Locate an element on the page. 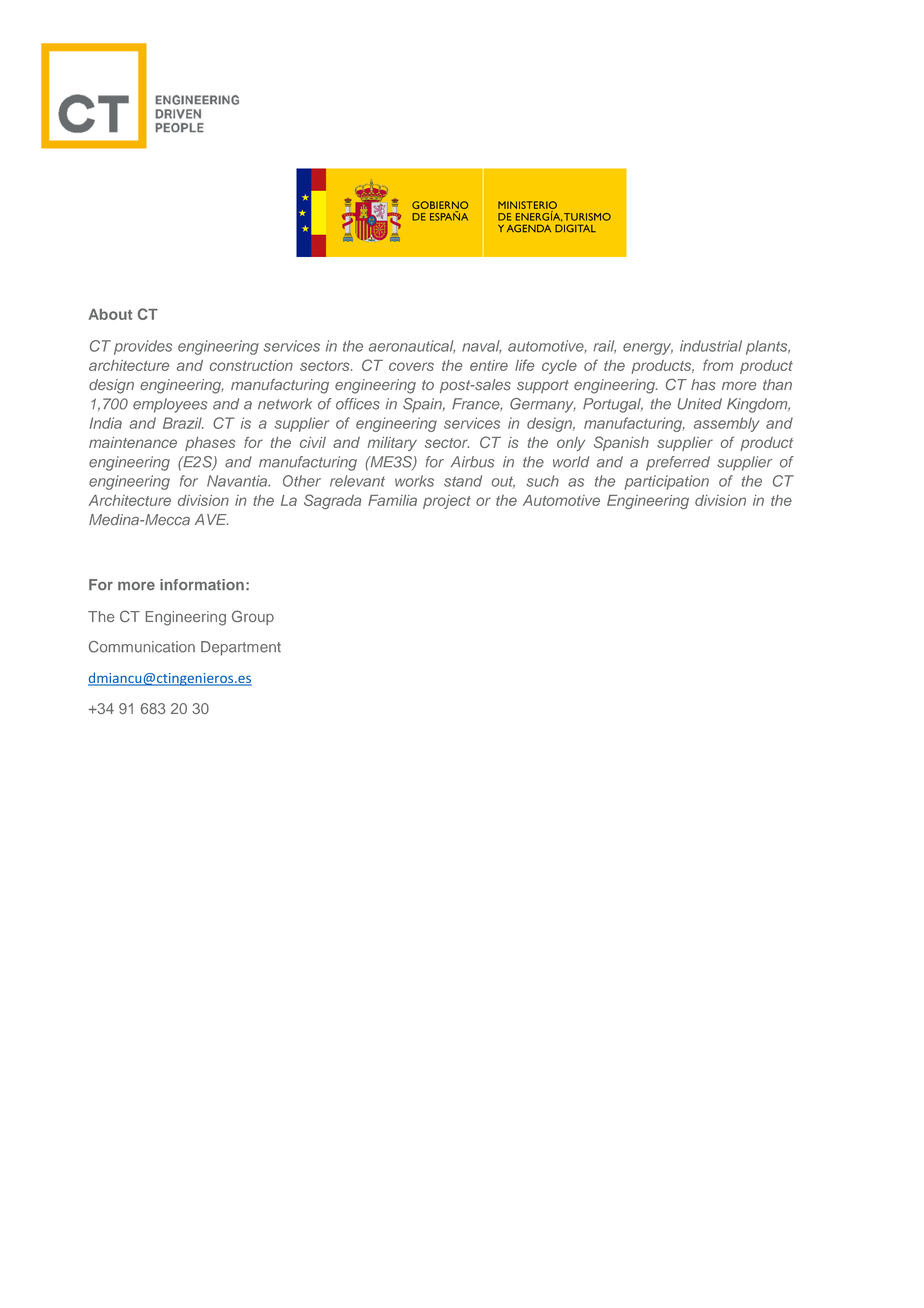  Communication is located at coordinates (142, 647).
